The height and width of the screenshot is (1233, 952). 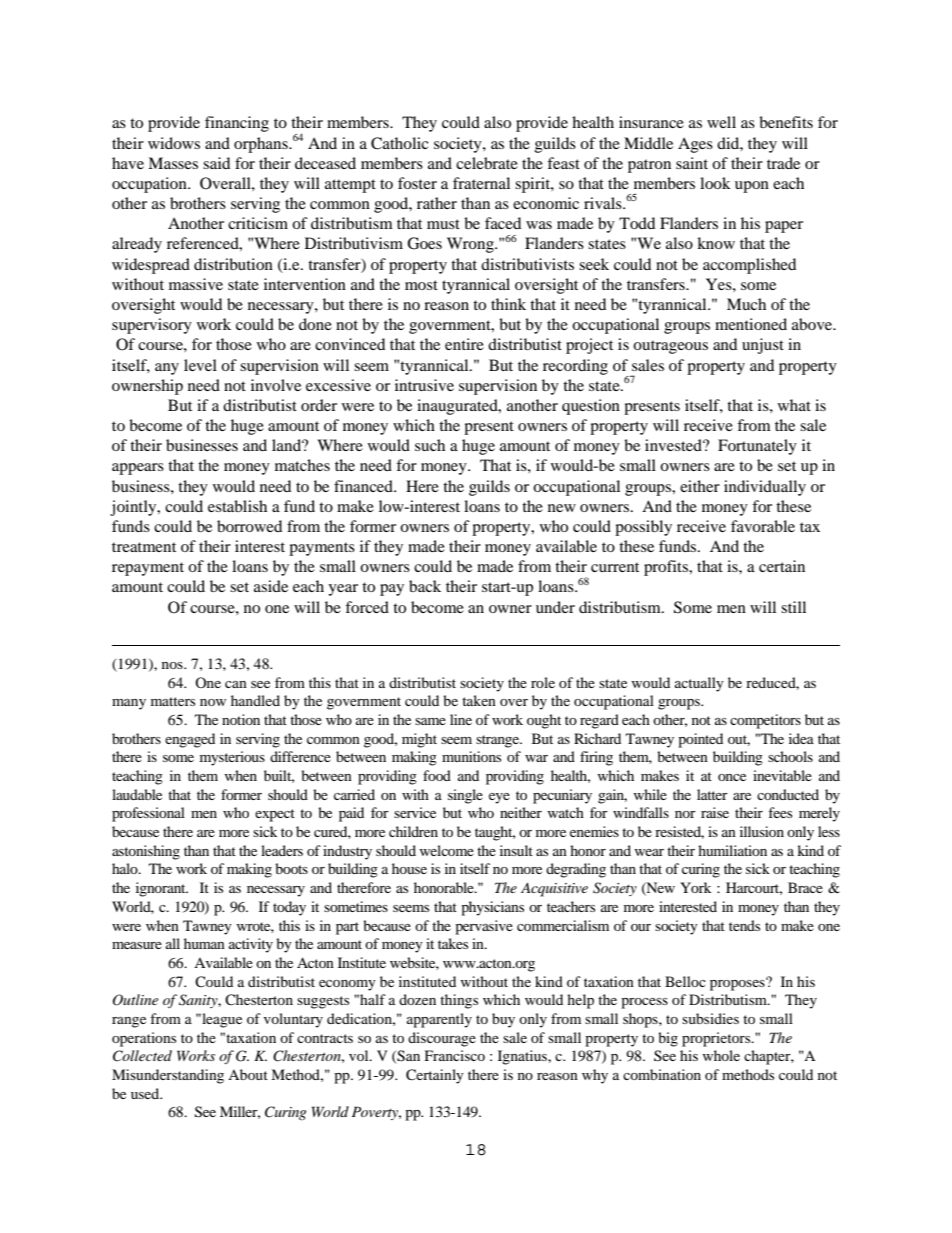 I want to click on such, so click(x=430, y=445).
